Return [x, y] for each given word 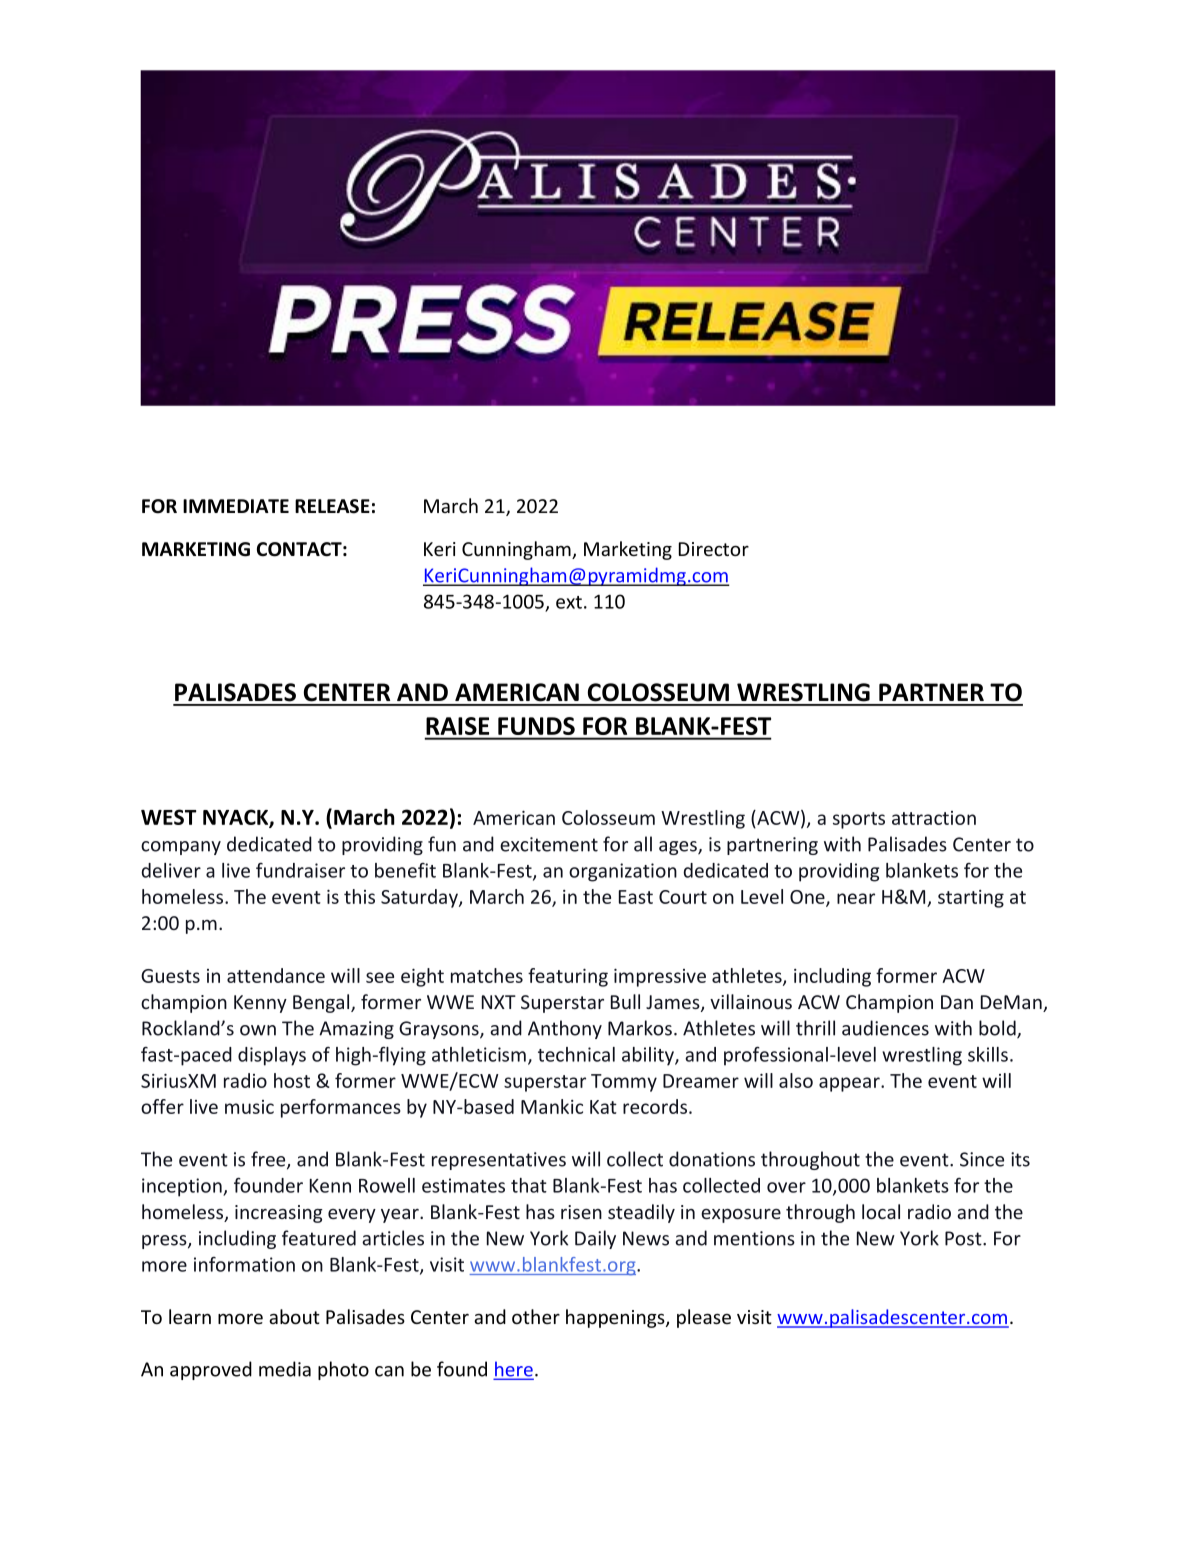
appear [850, 1084]
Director [714, 549]
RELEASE [332, 506]
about [294, 1316]
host [292, 1080]
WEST [169, 817]
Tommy [624, 1083]
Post [964, 1238]
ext [569, 602]
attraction [934, 818]
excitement [549, 844]
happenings [616, 1318]
